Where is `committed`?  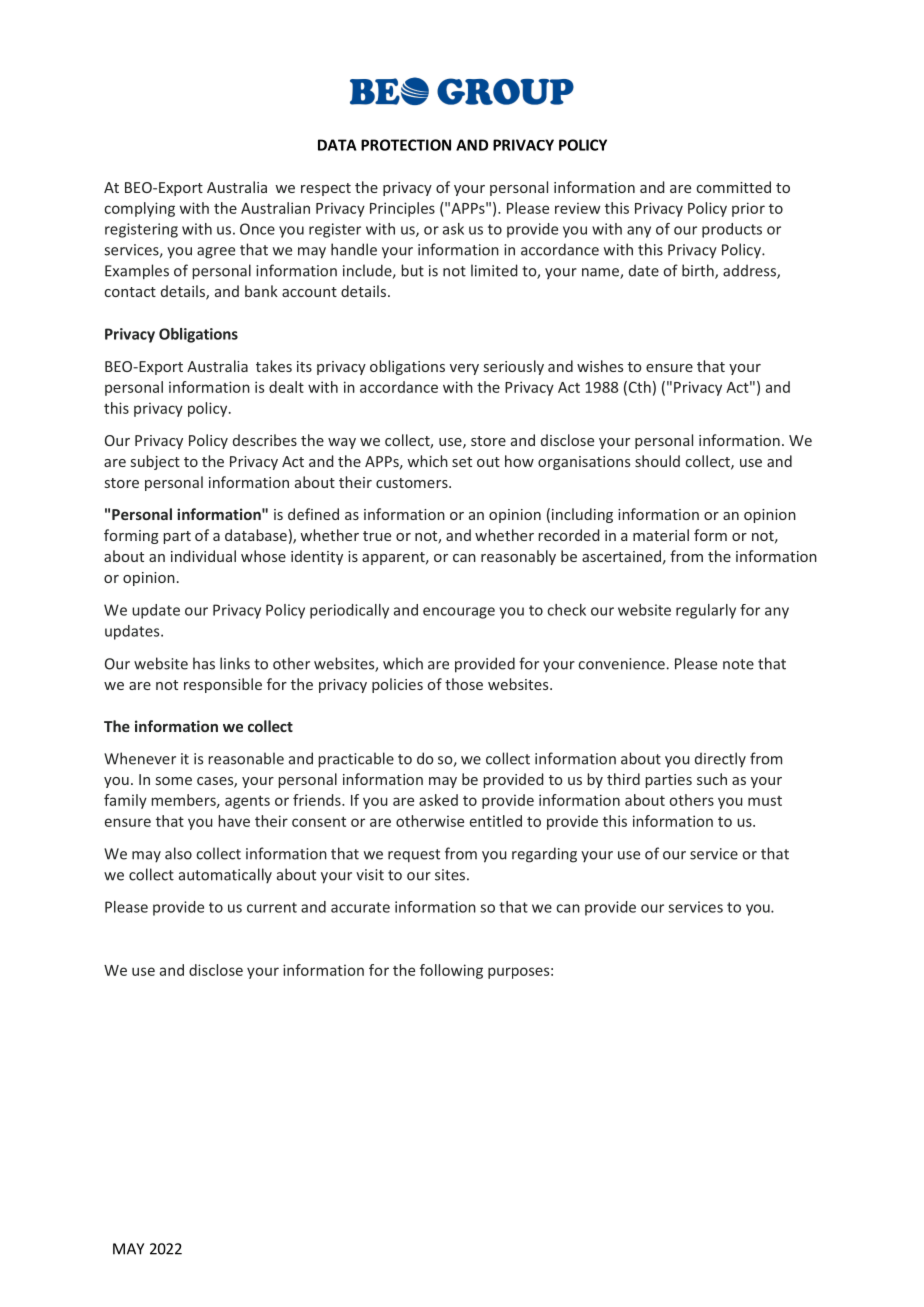 committed is located at coordinates (734, 187).
